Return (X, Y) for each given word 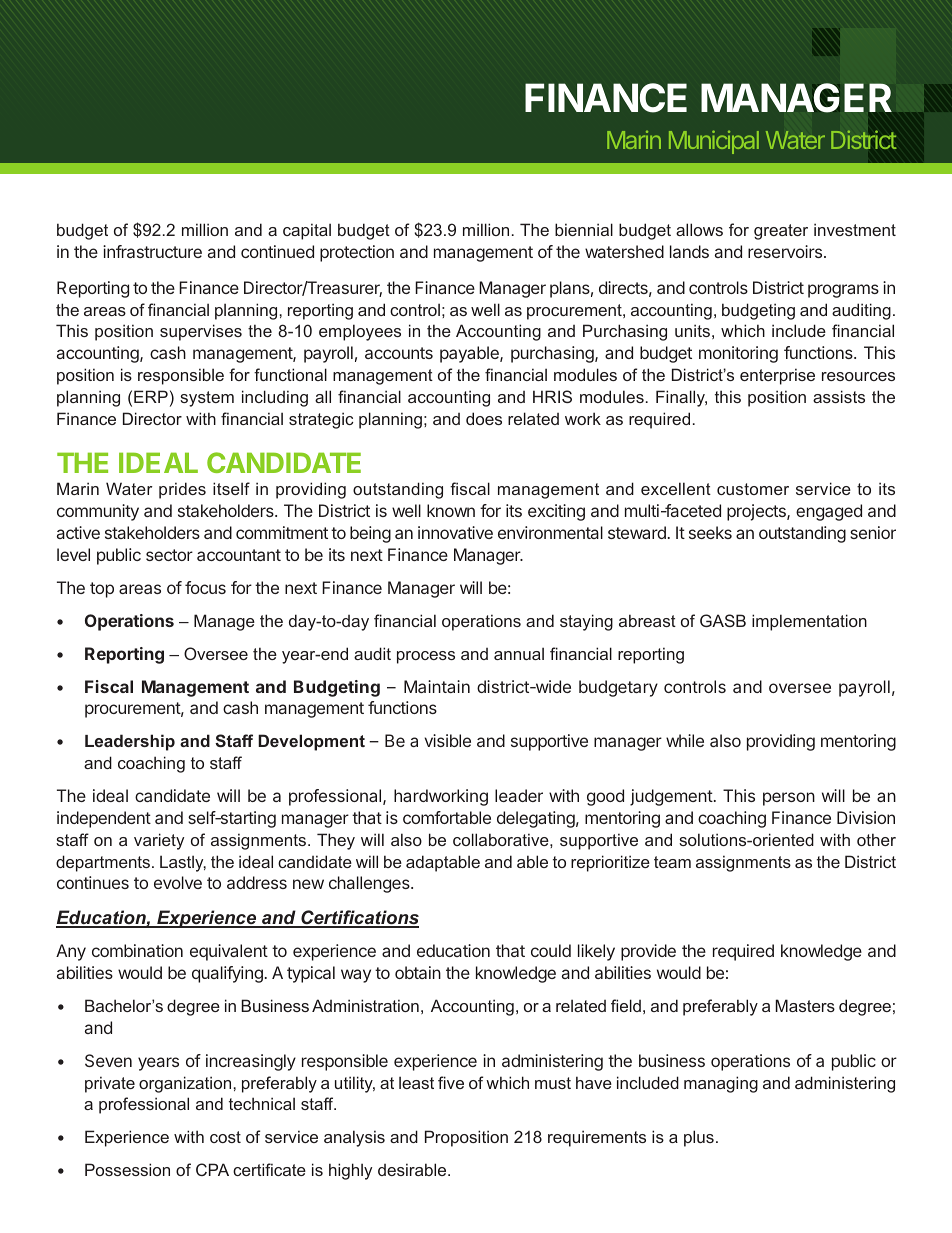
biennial (584, 229)
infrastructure (152, 251)
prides (182, 490)
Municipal (714, 142)
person (789, 799)
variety (159, 841)
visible (447, 740)
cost (225, 1137)
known (451, 510)
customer (753, 489)
